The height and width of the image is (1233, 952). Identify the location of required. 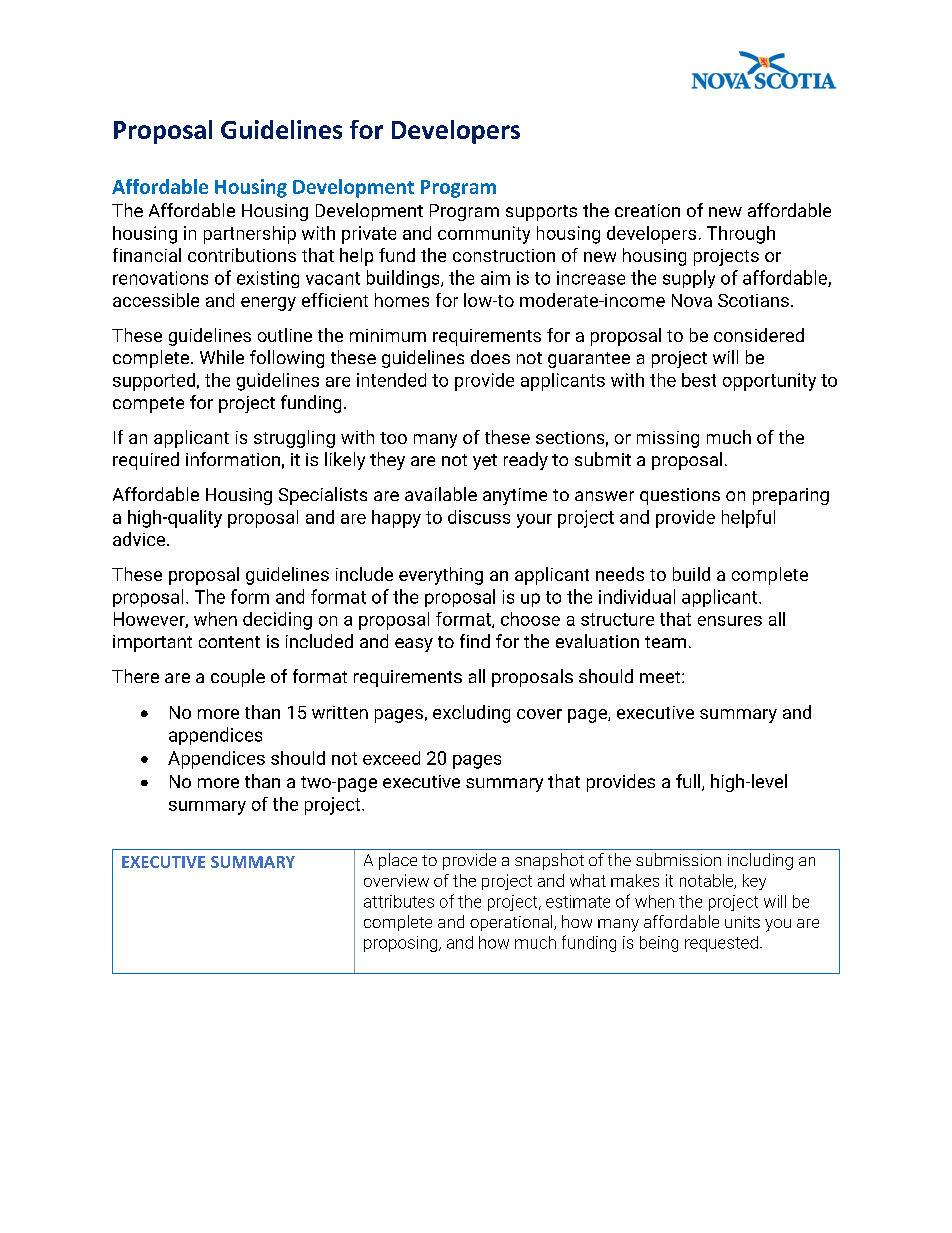
(146, 461).
